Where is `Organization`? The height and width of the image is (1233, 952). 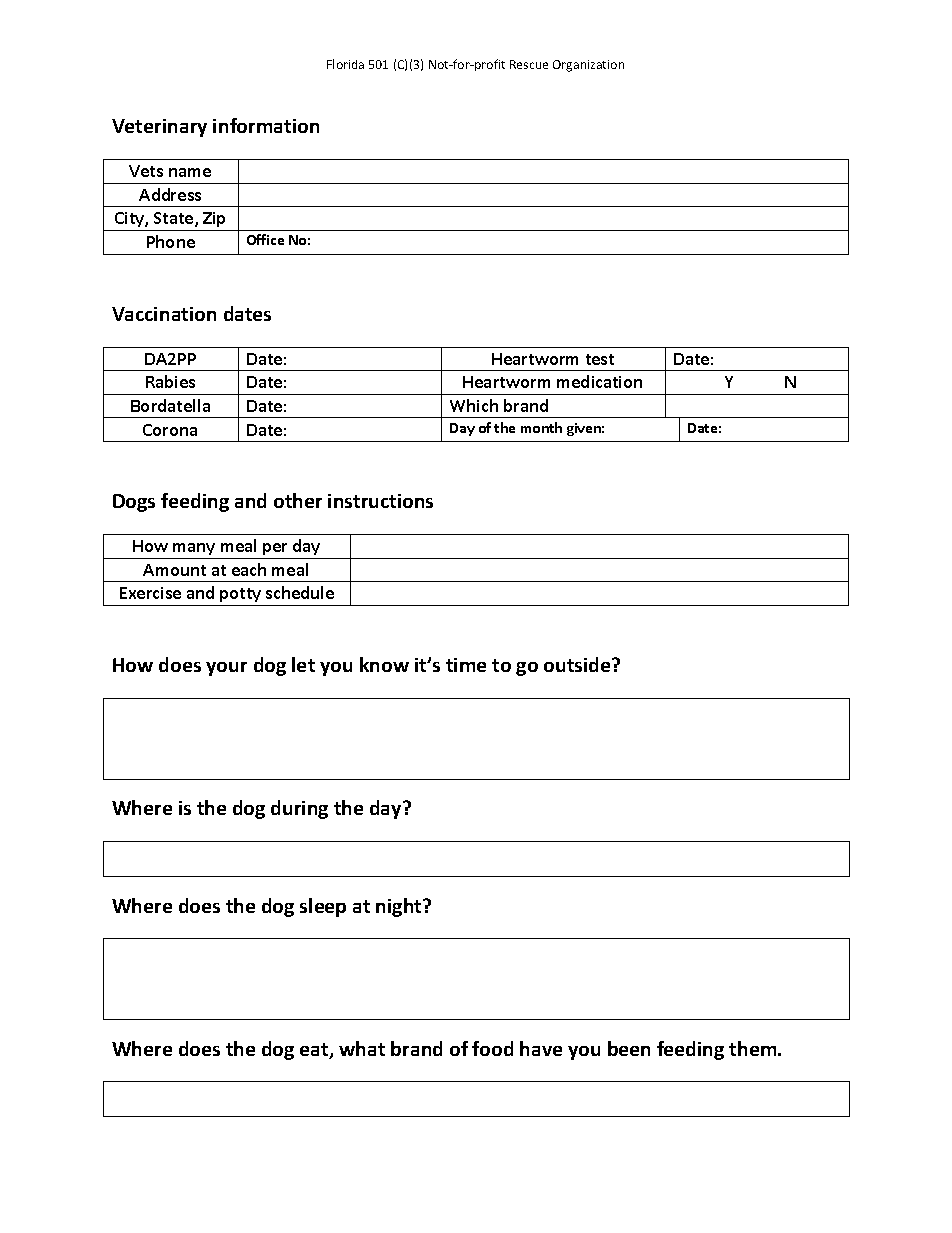
Organization is located at coordinates (588, 66).
